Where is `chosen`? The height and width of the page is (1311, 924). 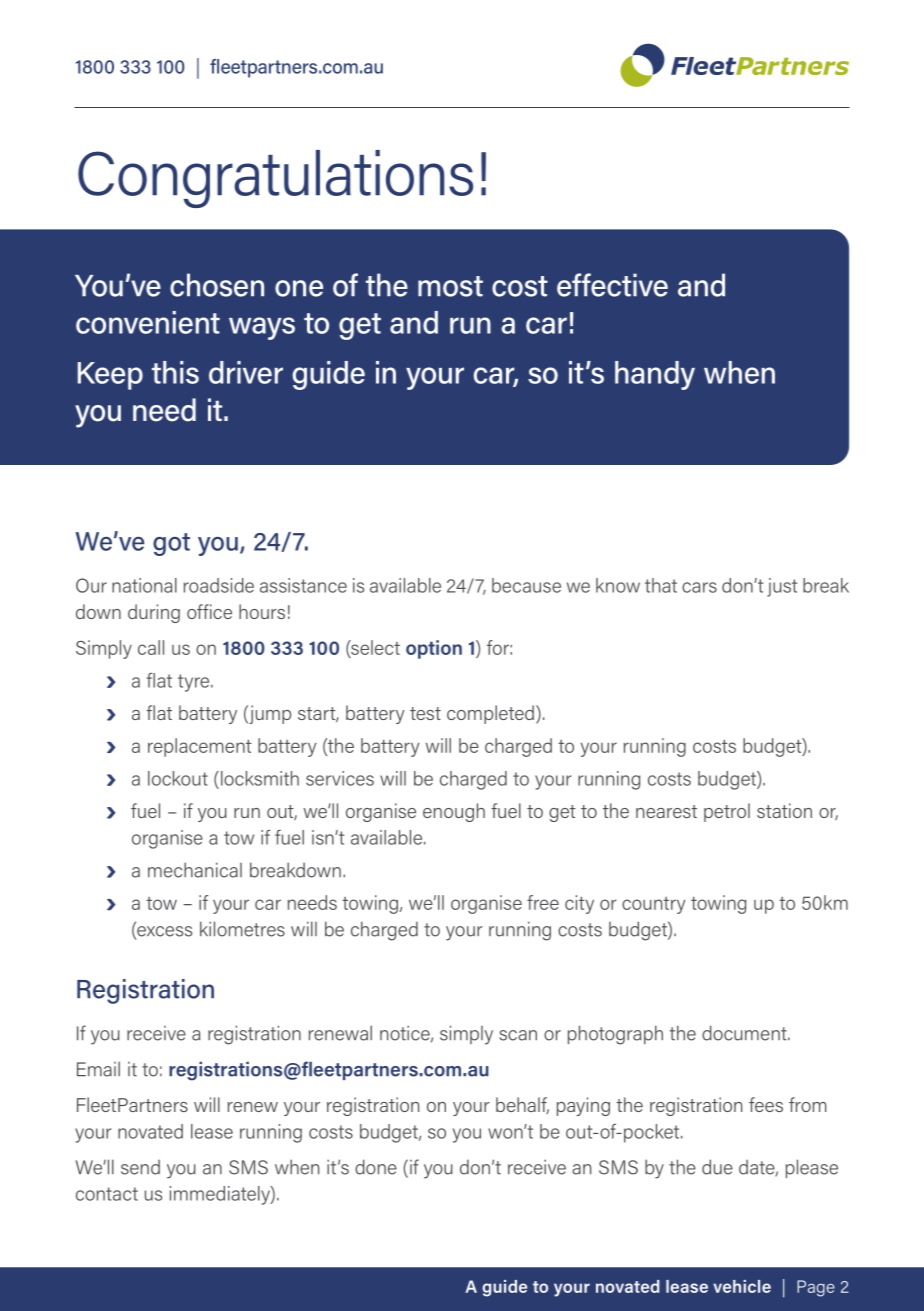
chosen is located at coordinates (217, 285).
